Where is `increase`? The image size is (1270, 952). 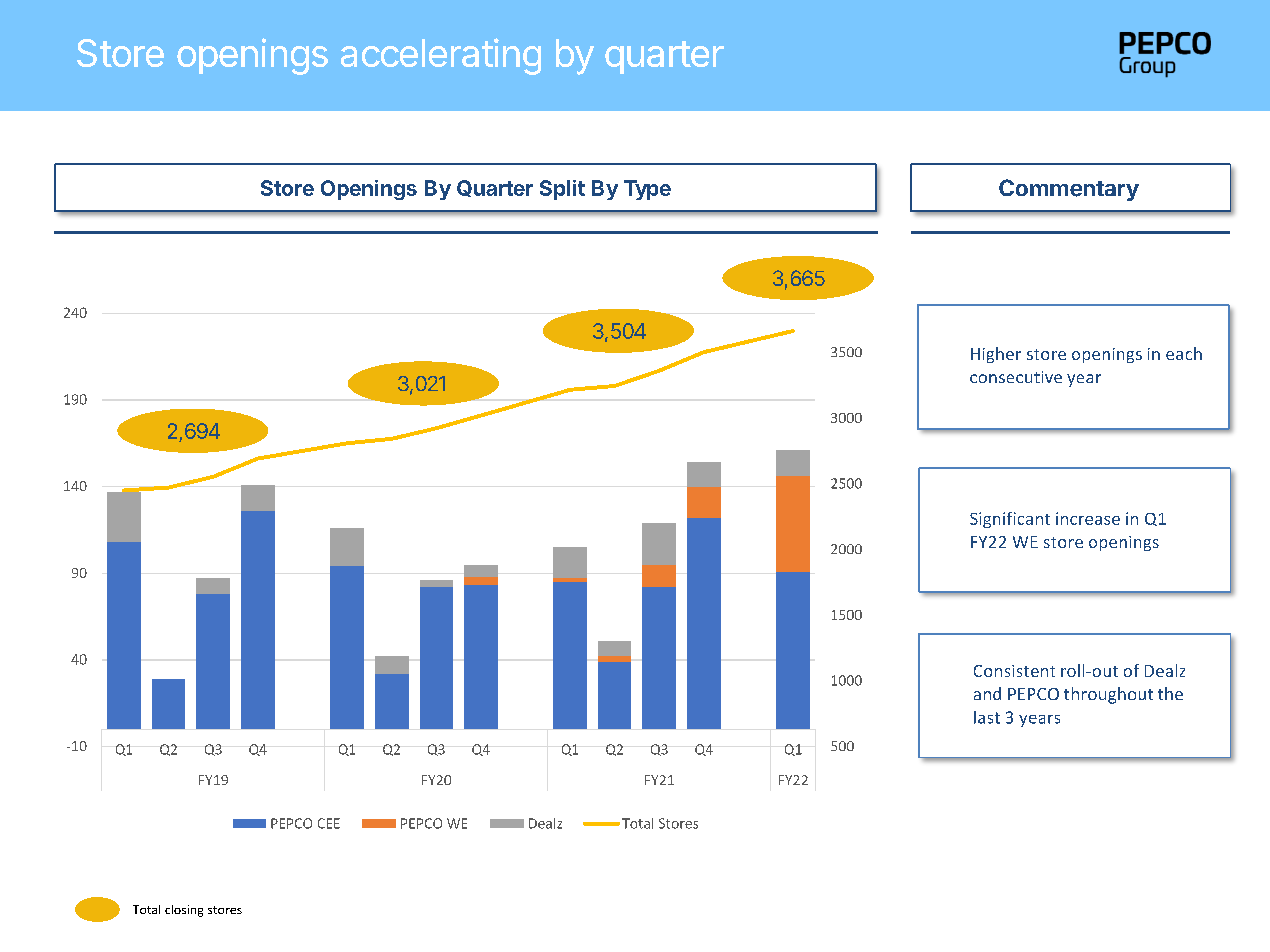 increase is located at coordinates (1088, 518).
